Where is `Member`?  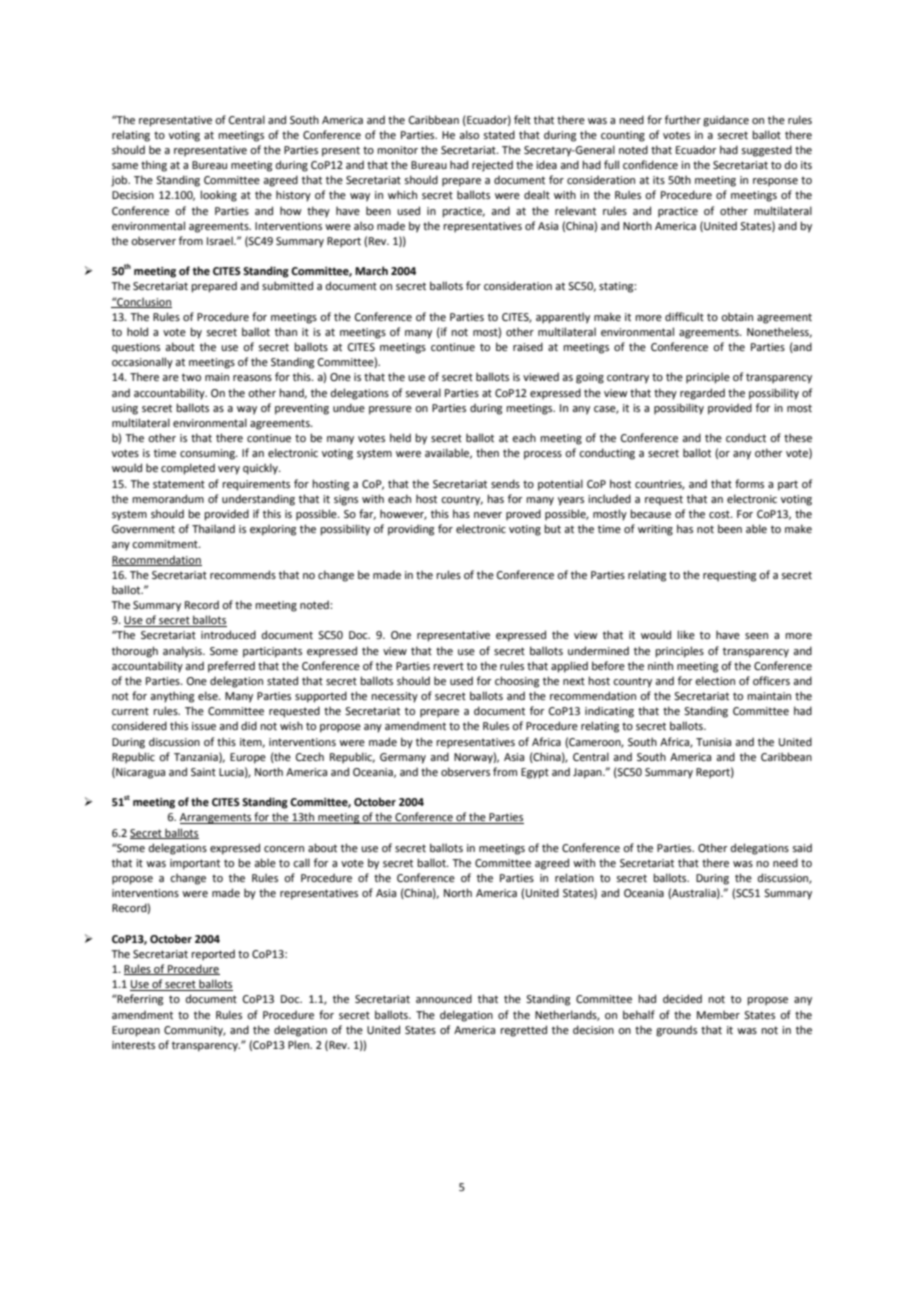 Member is located at coordinates (718, 1014).
